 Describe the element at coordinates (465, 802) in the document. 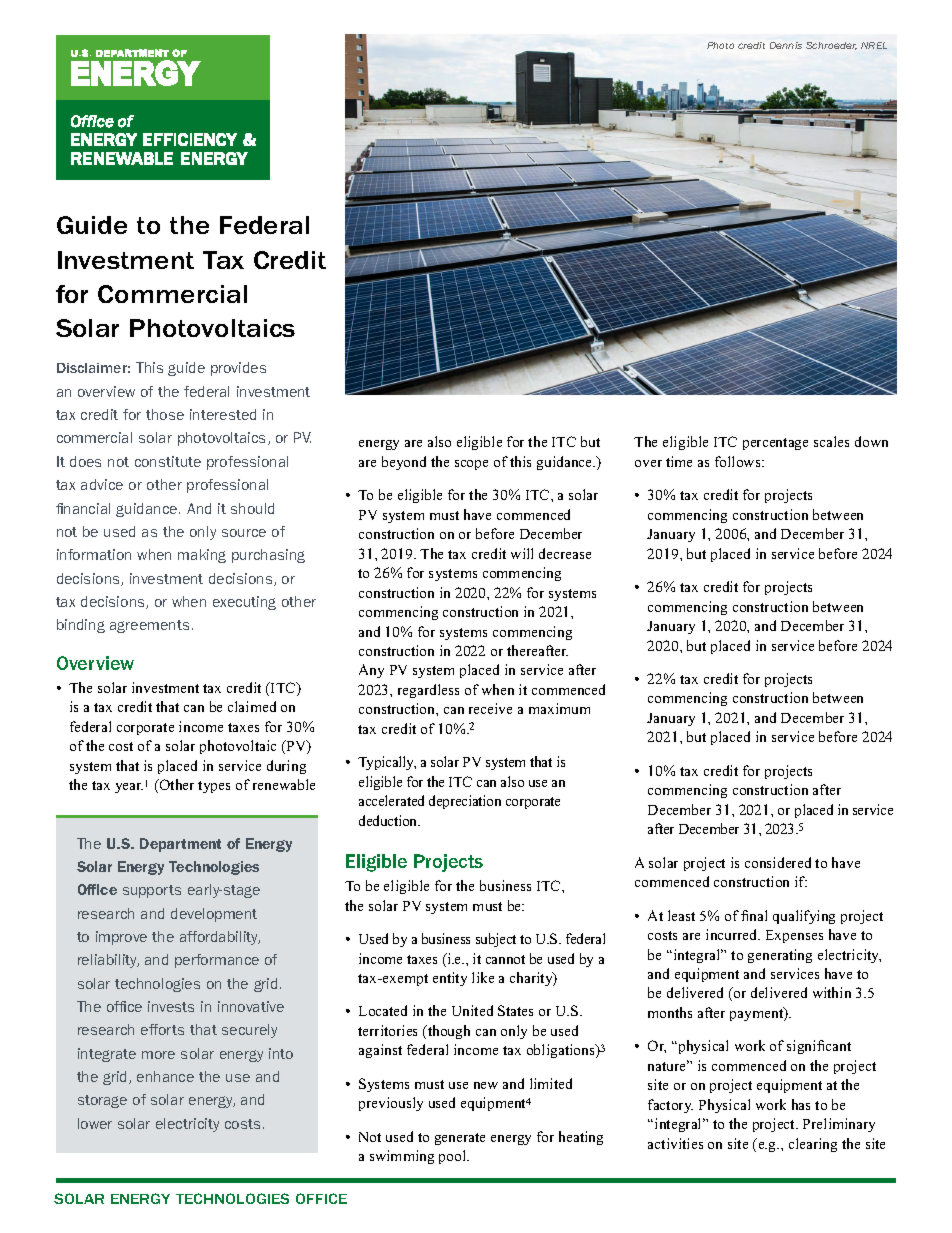

I see `depreciation` at that location.
